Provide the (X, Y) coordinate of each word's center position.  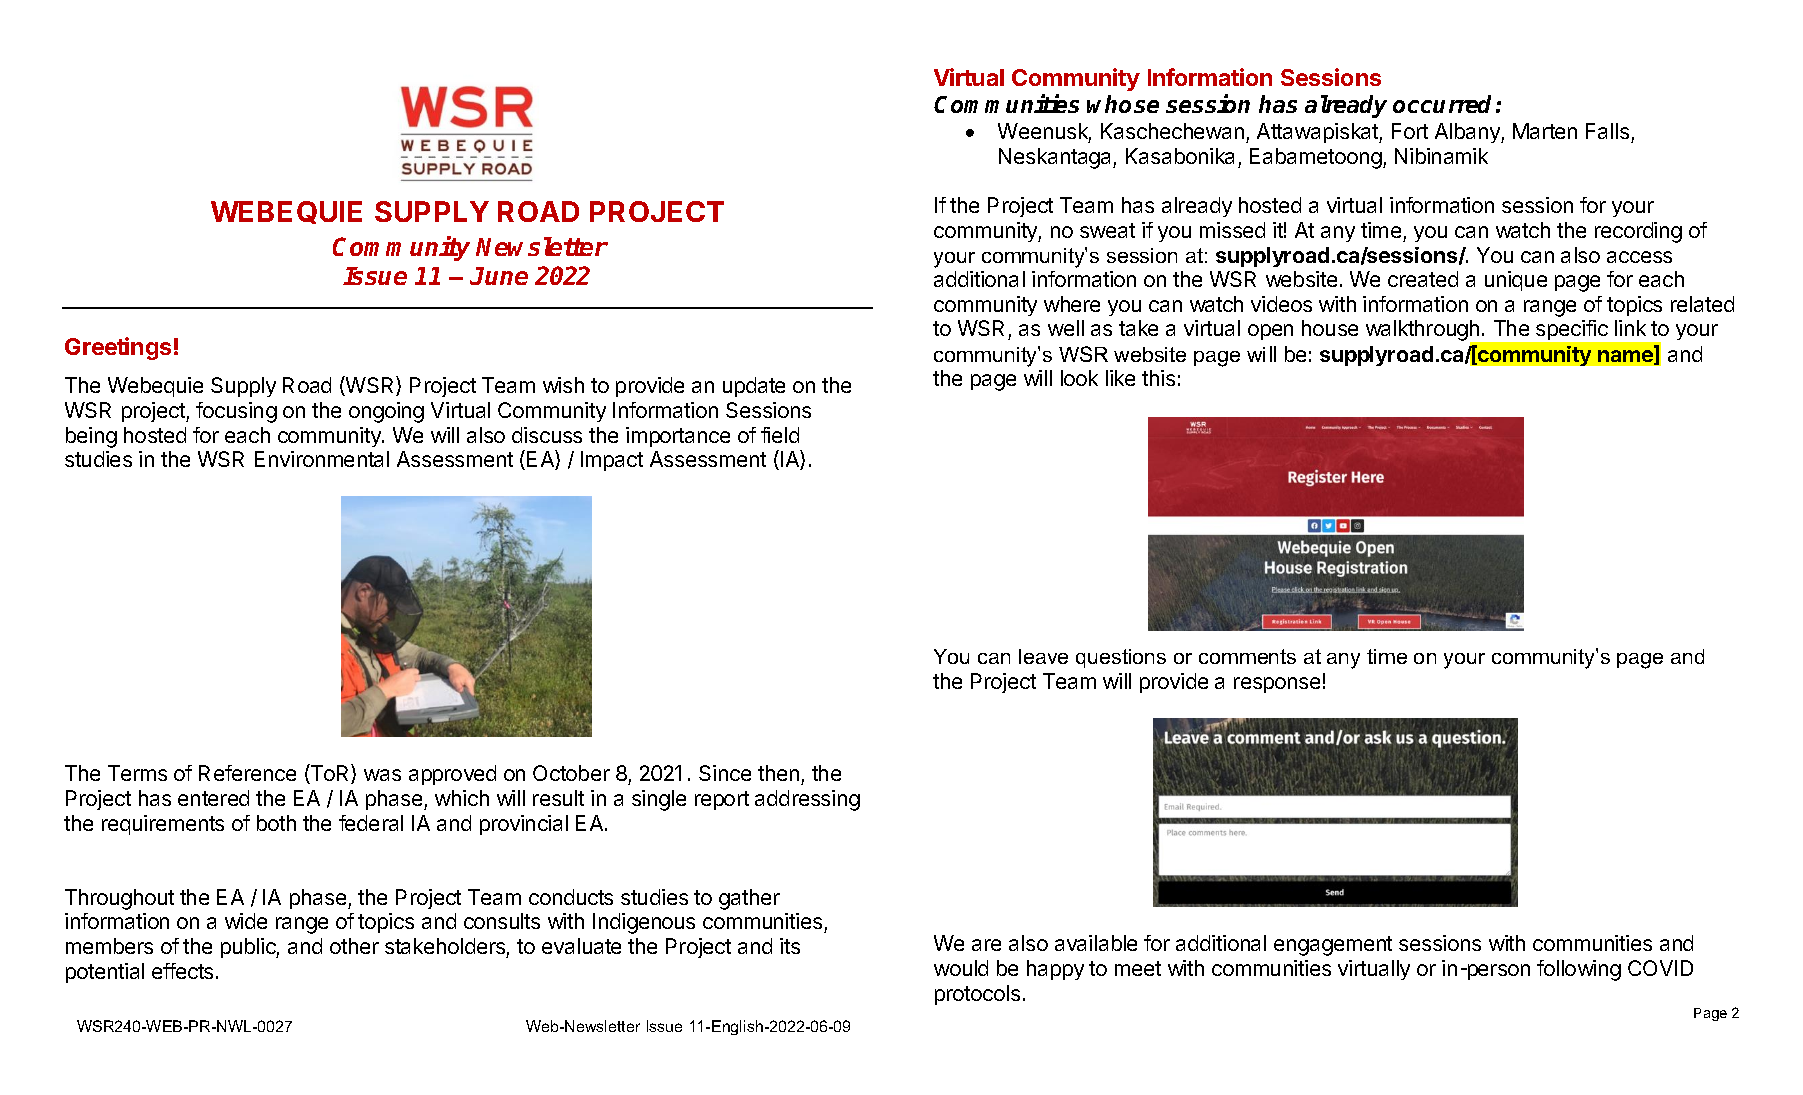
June (499, 276)
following (1579, 970)
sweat (1107, 230)
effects (182, 971)
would (961, 968)
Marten (1545, 131)
